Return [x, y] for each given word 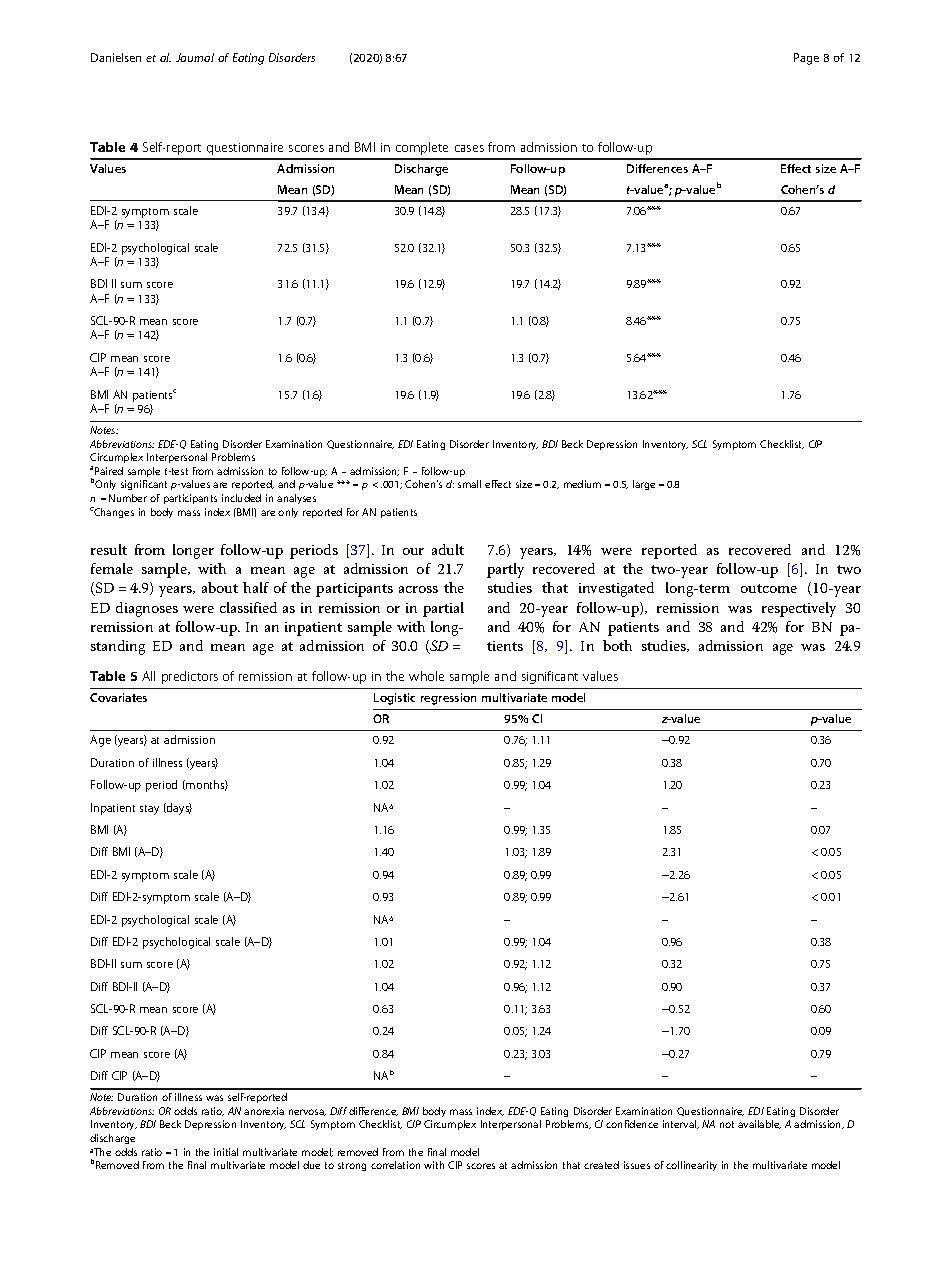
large [644, 485]
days [178, 809]
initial [226, 1152]
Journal [195, 57]
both [617, 645]
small [469, 484]
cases [469, 148]
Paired [109, 471]
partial [443, 609]
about [220, 587]
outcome [769, 588]
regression [448, 699]
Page [806, 59]
